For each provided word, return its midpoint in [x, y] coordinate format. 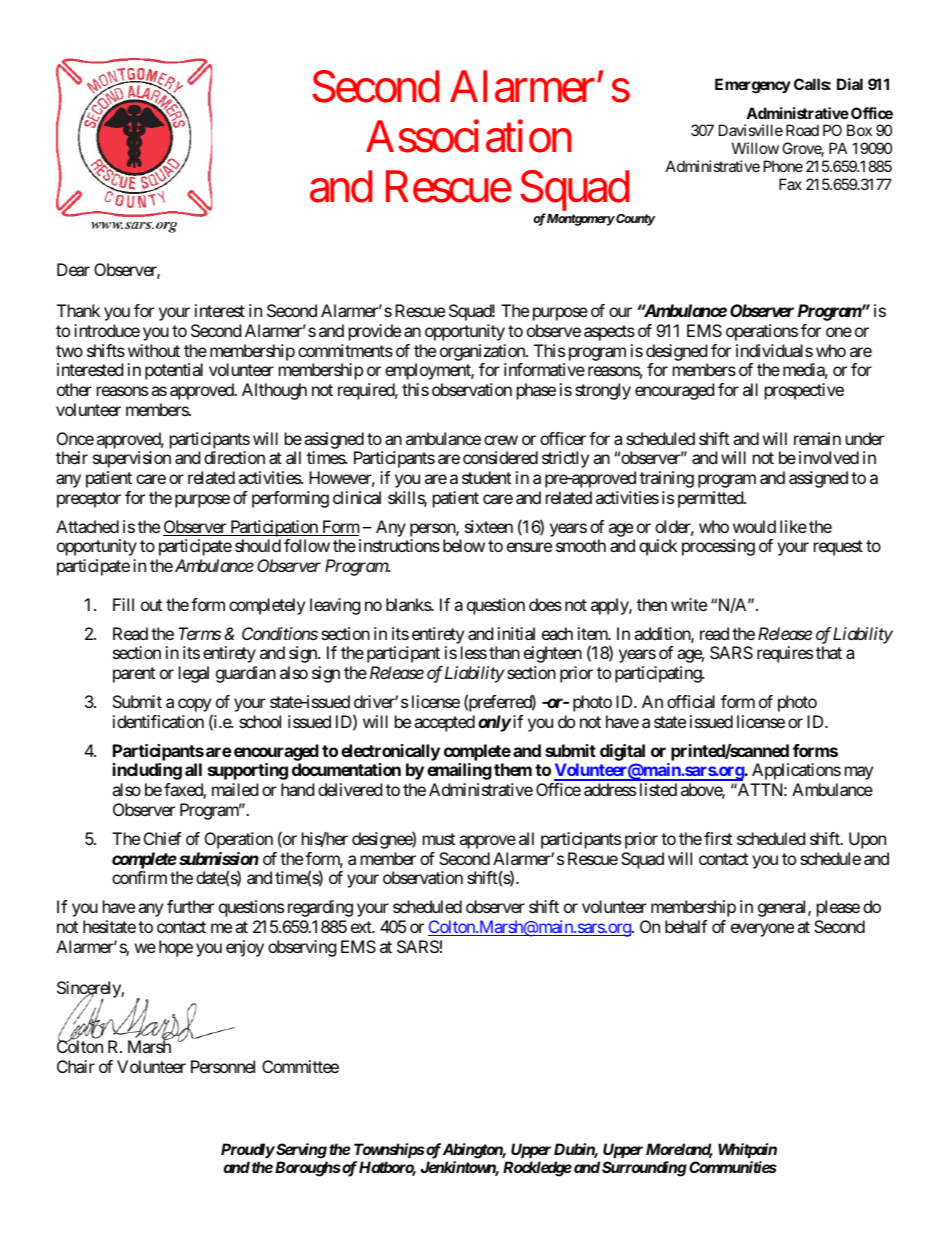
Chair [76, 1066]
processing [718, 547]
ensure [529, 547]
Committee [300, 1066]
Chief [162, 838]
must [439, 839]
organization [483, 352]
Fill [123, 604]
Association [469, 136]
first [718, 838]
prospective [804, 391]
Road [802, 130]
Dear [73, 269]
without [154, 350]
